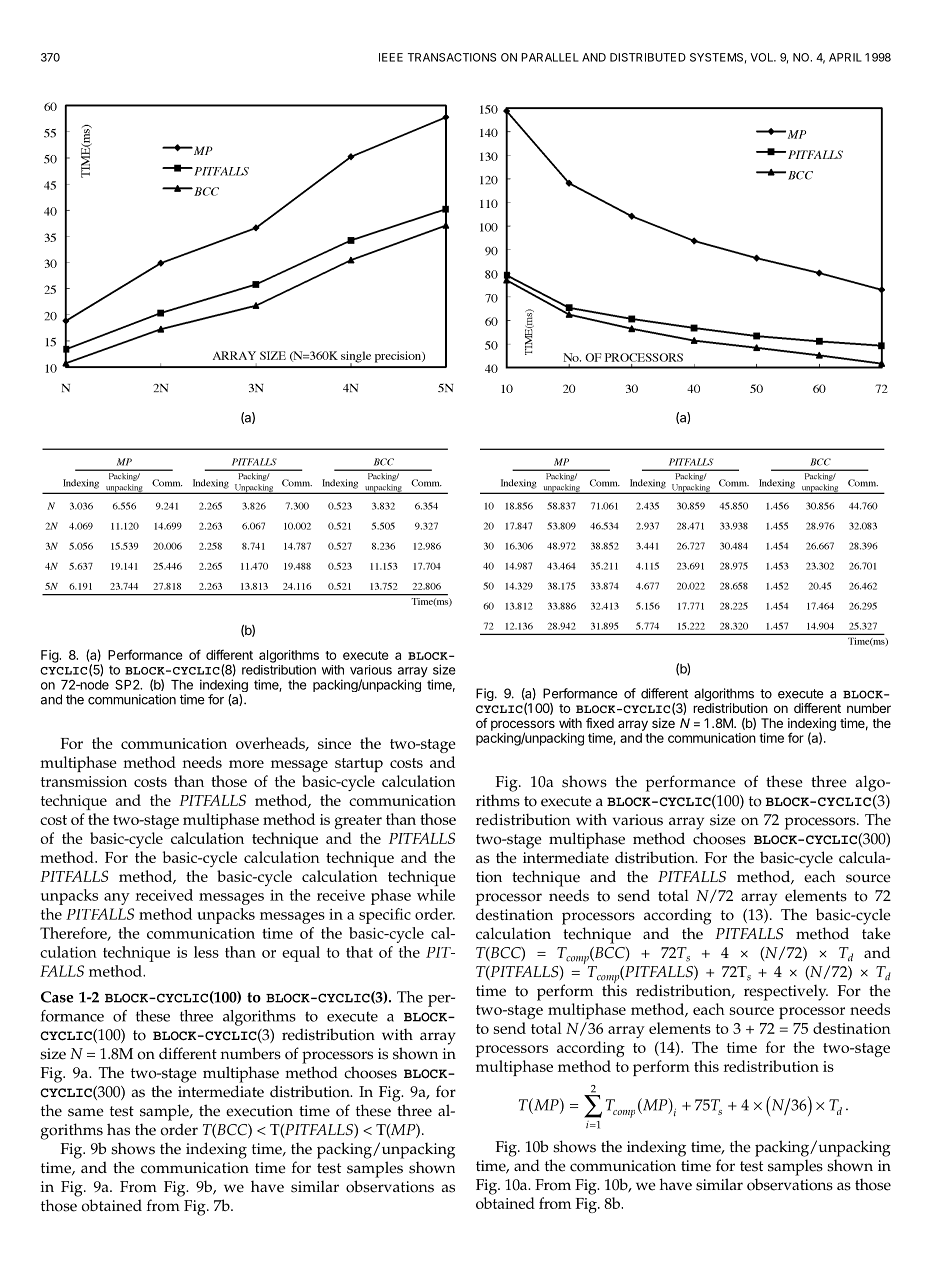  What do you see at coordinates (600, 723) in the screenshot?
I see `fixed` at bounding box center [600, 723].
